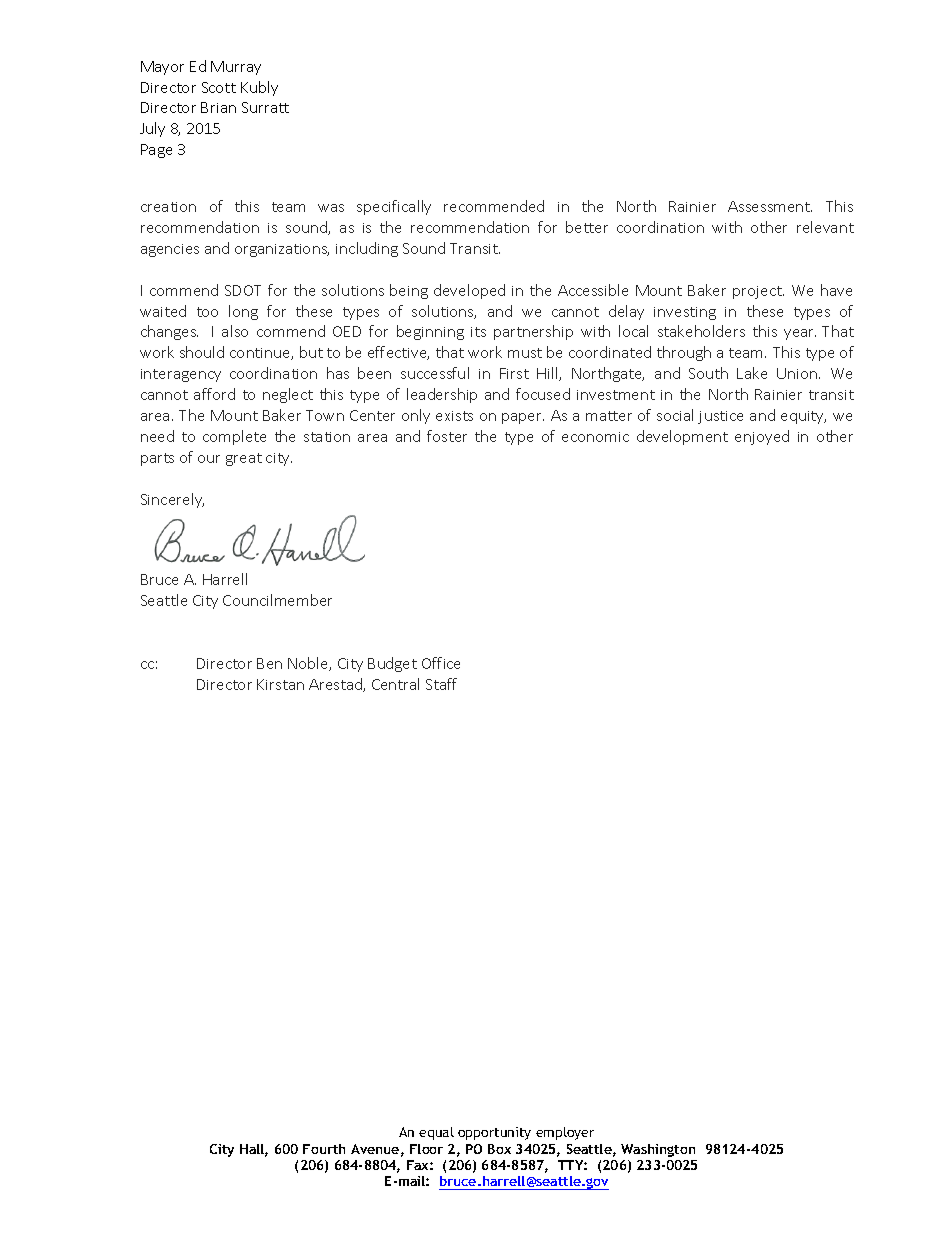  What do you see at coordinates (394, 207) in the image?
I see `specifically` at bounding box center [394, 207].
